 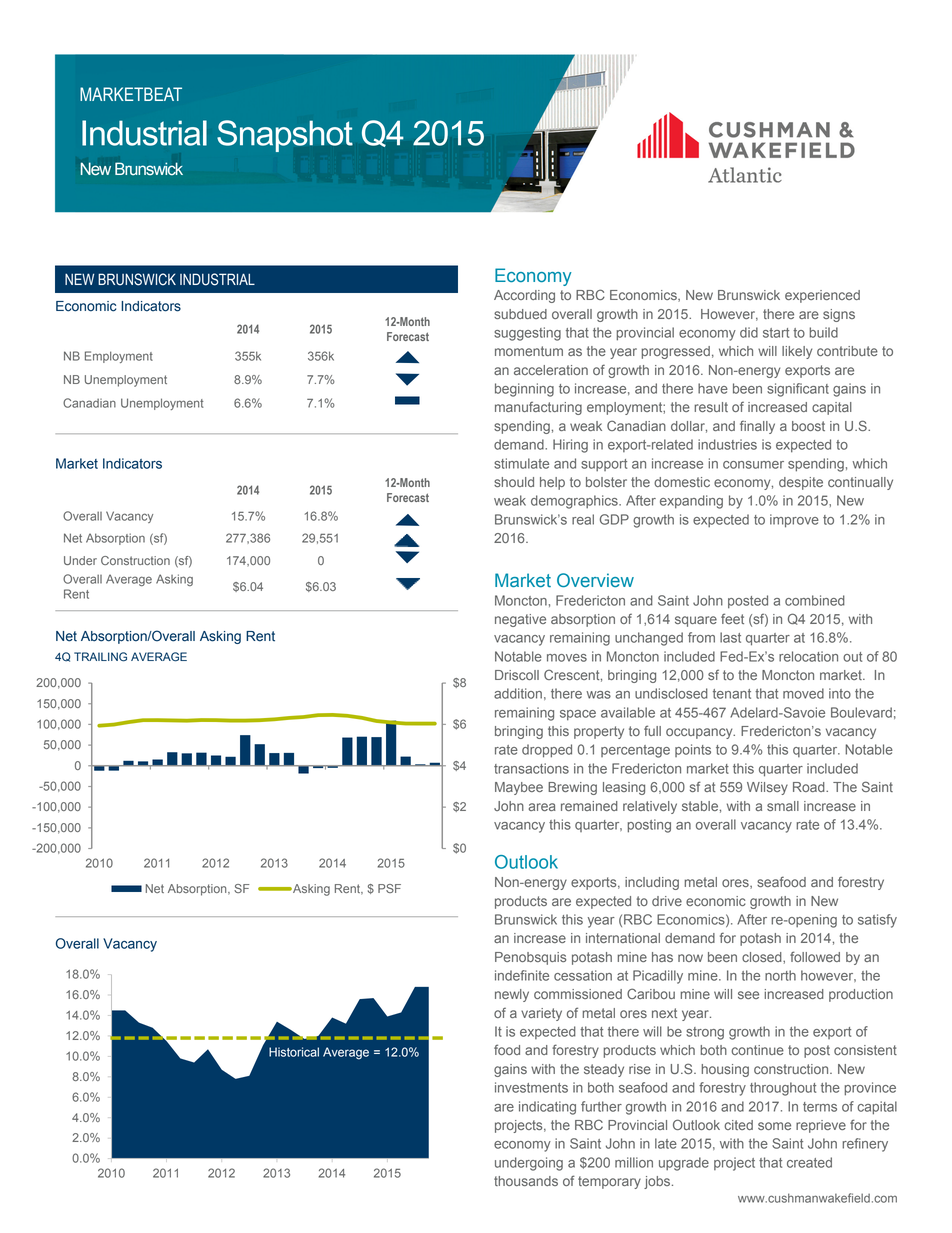 What do you see at coordinates (783, 806) in the image?
I see `small` at bounding box center [783, 806].
